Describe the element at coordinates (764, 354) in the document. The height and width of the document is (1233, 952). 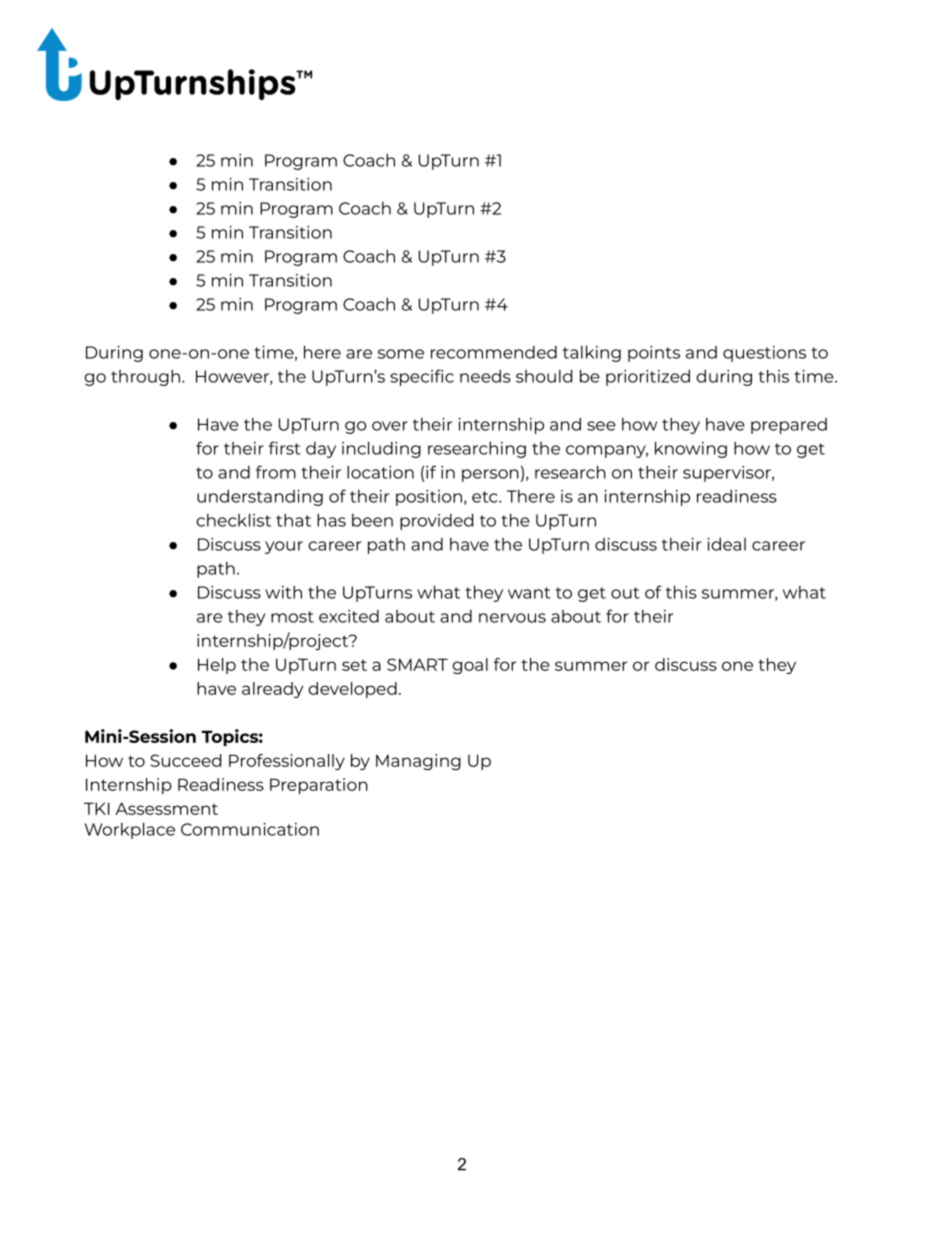
I see `questions` at that location.
